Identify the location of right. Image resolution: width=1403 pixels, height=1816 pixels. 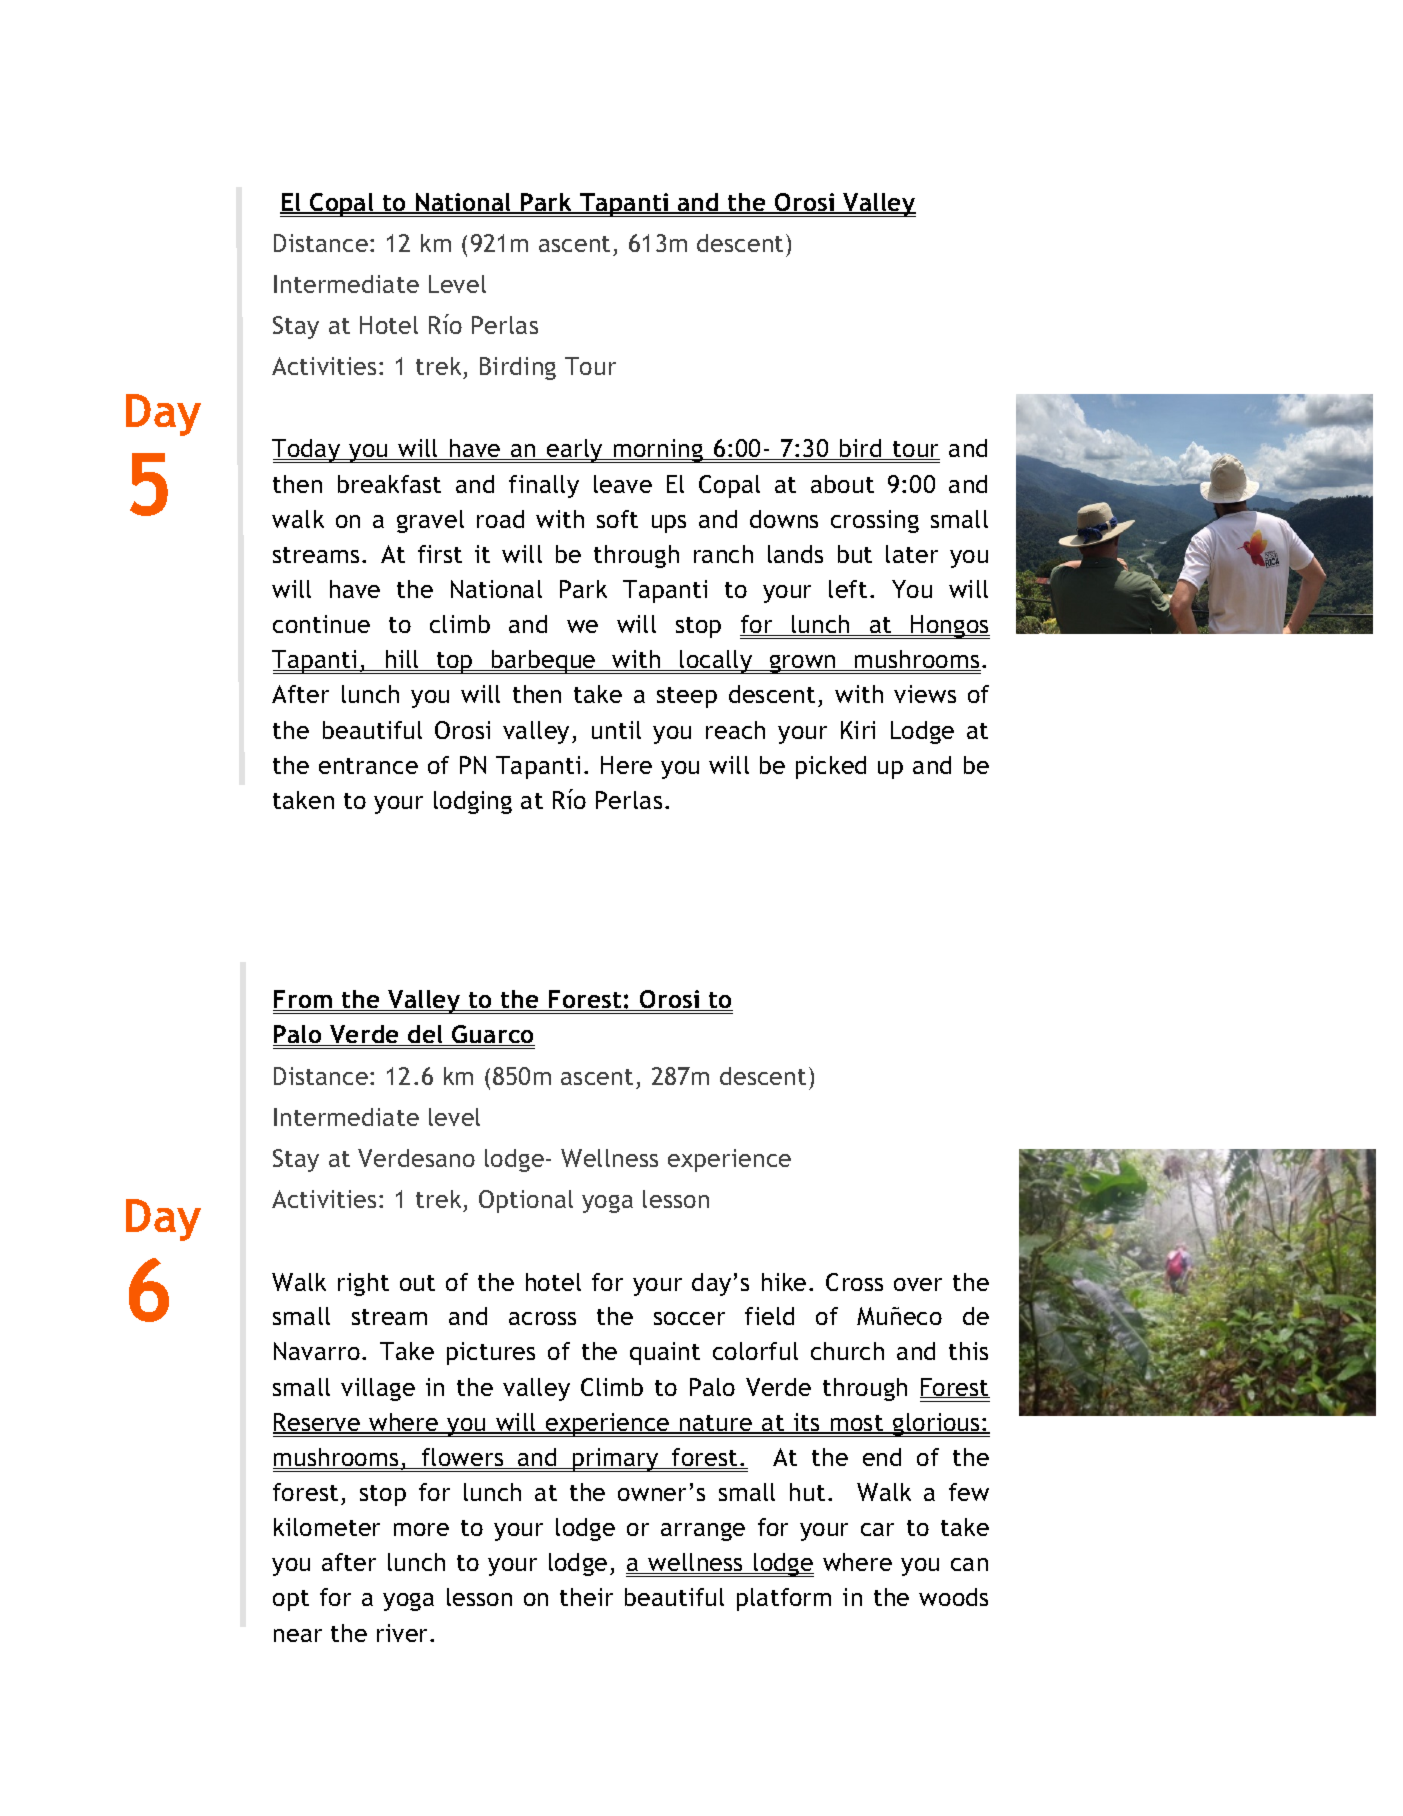
(363, 1284).
